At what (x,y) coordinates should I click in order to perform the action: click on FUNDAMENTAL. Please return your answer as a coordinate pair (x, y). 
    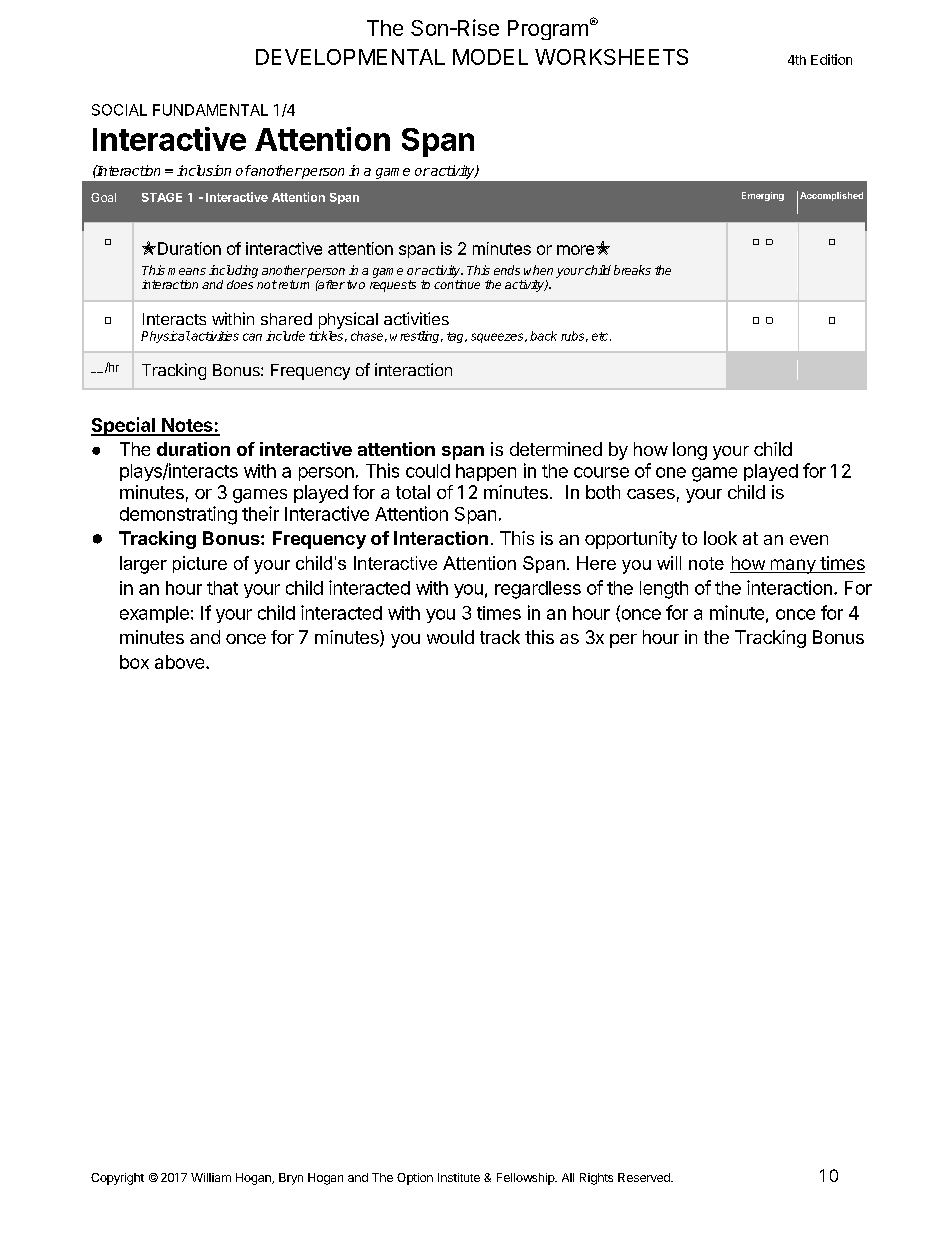
    Looking at the image, I should click on (210, 110).
